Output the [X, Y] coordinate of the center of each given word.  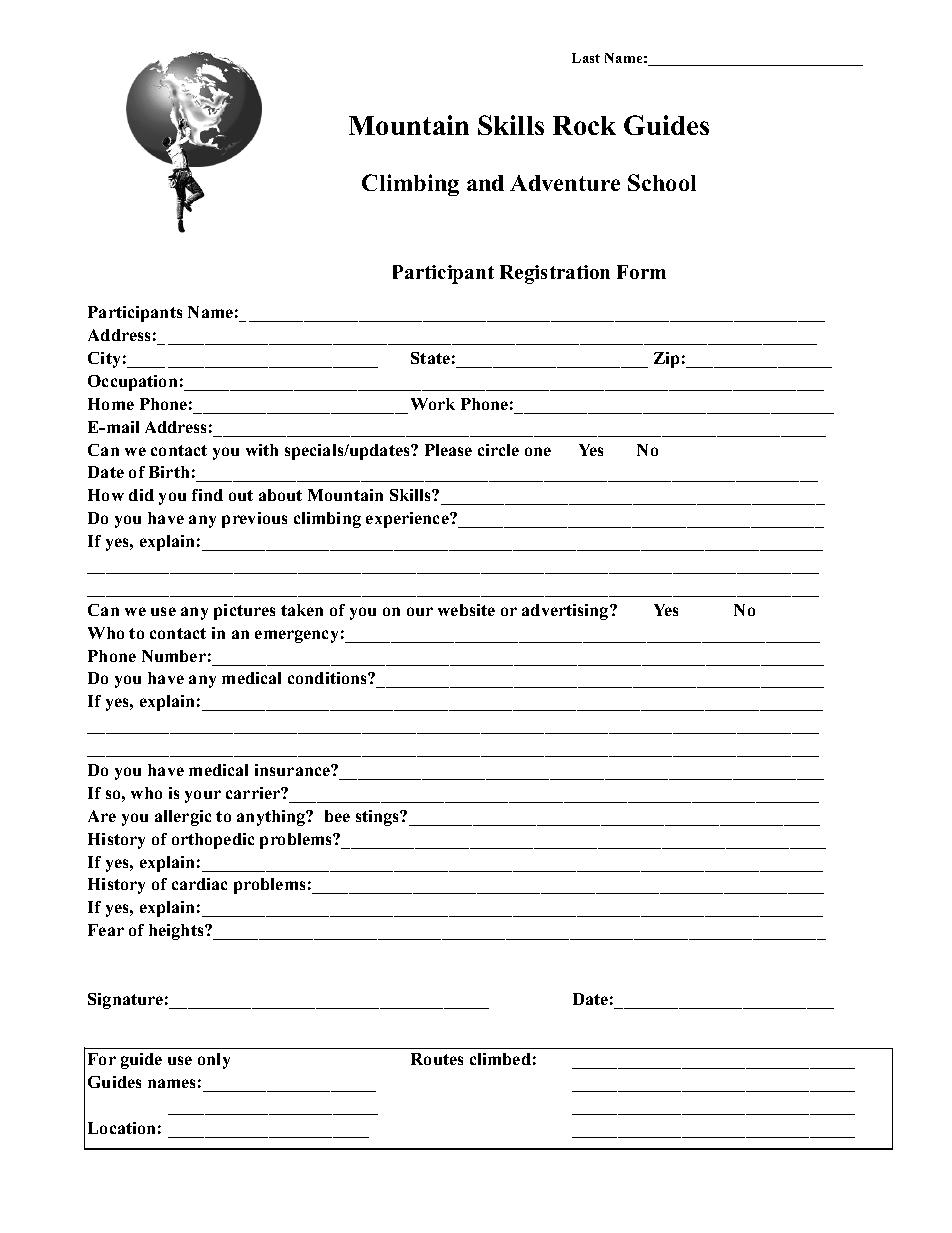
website [466, 610]
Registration [555, 274]
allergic [183, 818]
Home [111, 404]
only [214, 1061]
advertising [566, 612]
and [485, 183]
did [141, 495]
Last [586, 58]
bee [337, 816]
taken [302, 610]
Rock [584, 125]
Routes [437, 1059]
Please [448, 450]
